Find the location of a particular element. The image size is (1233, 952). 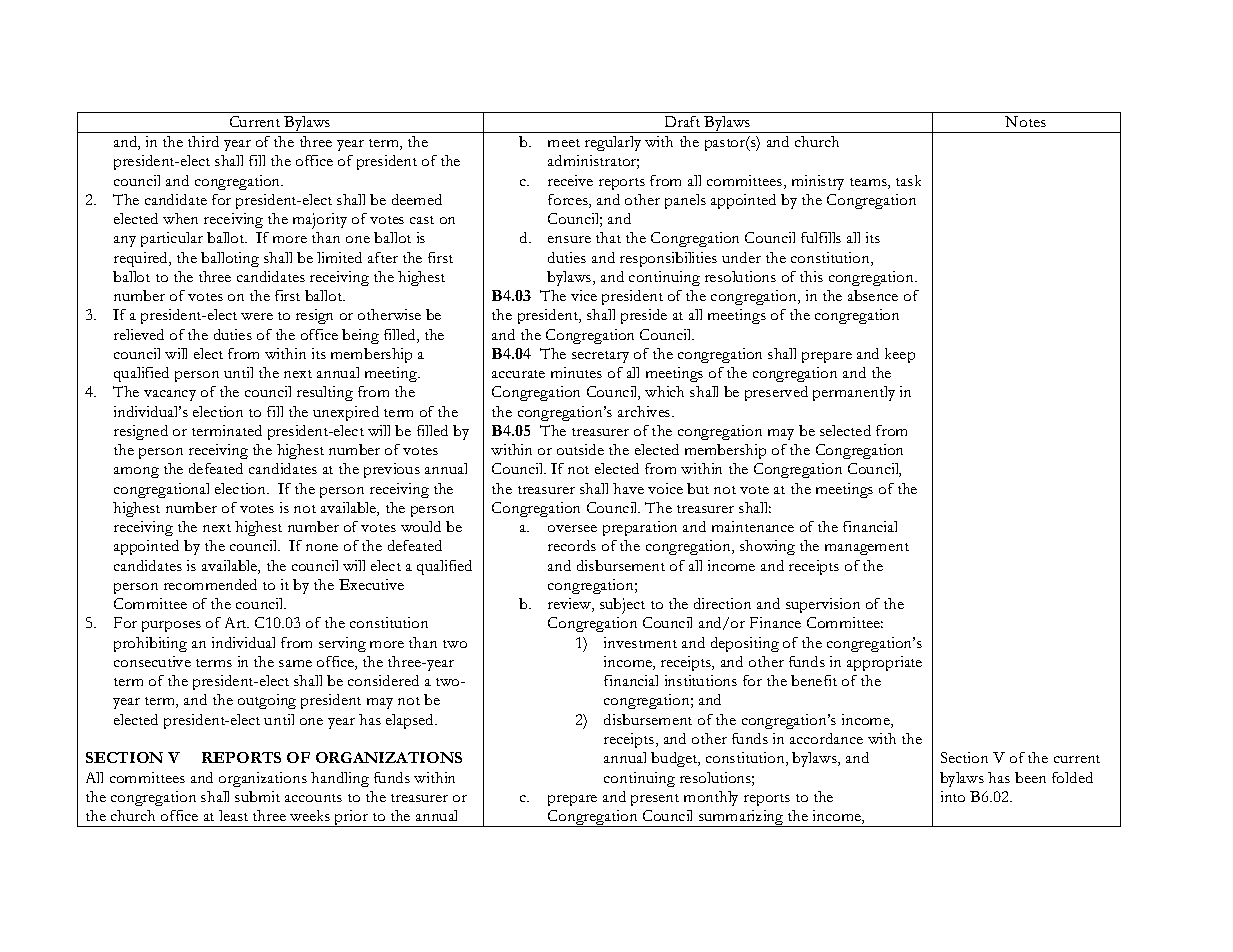

third is located at coordinates (203, 141).
